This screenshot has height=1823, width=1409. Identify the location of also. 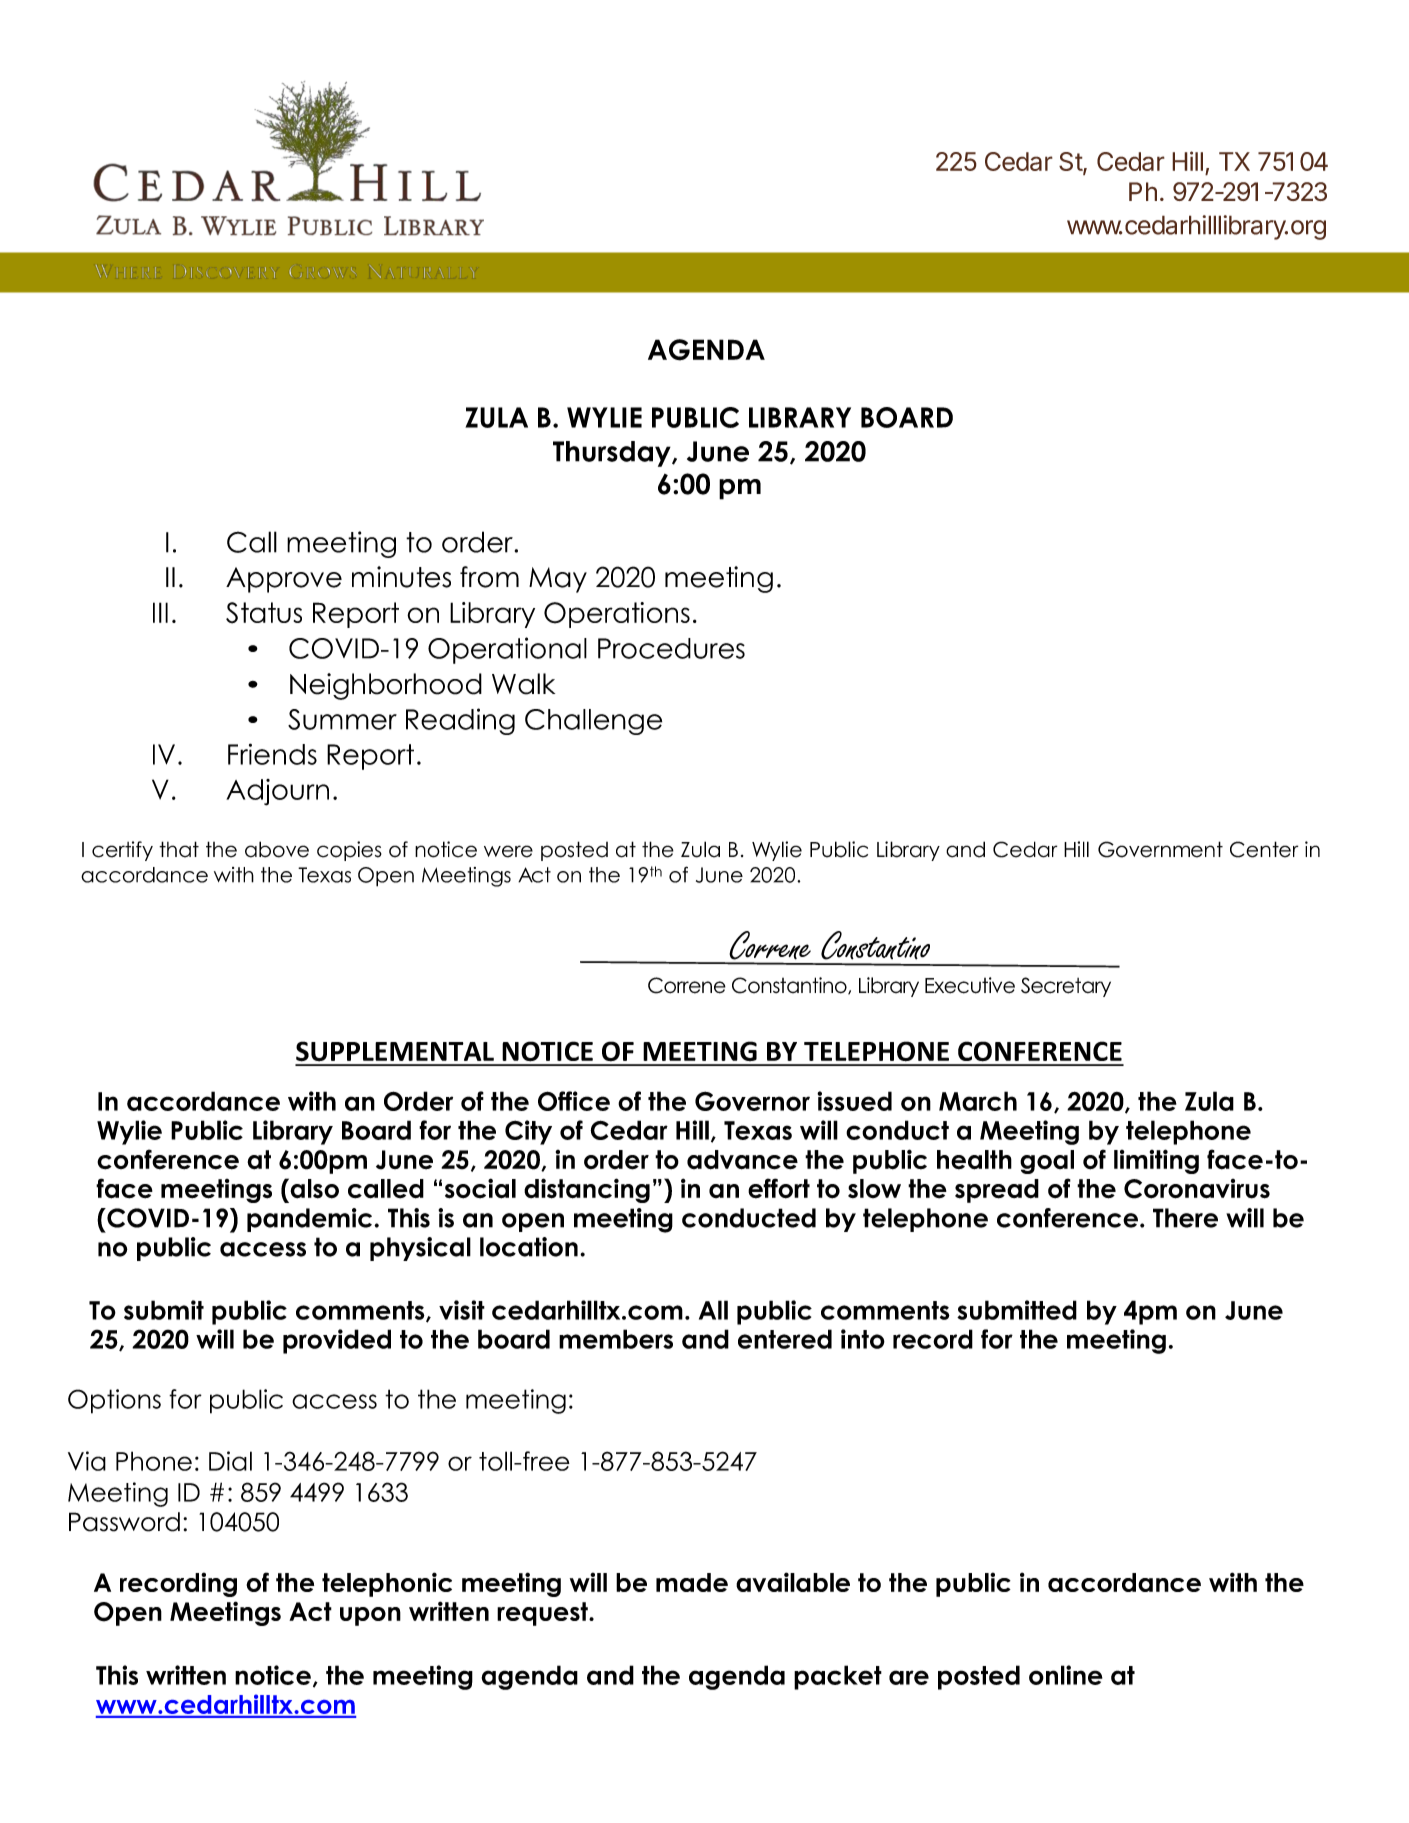
(313, 1188).
